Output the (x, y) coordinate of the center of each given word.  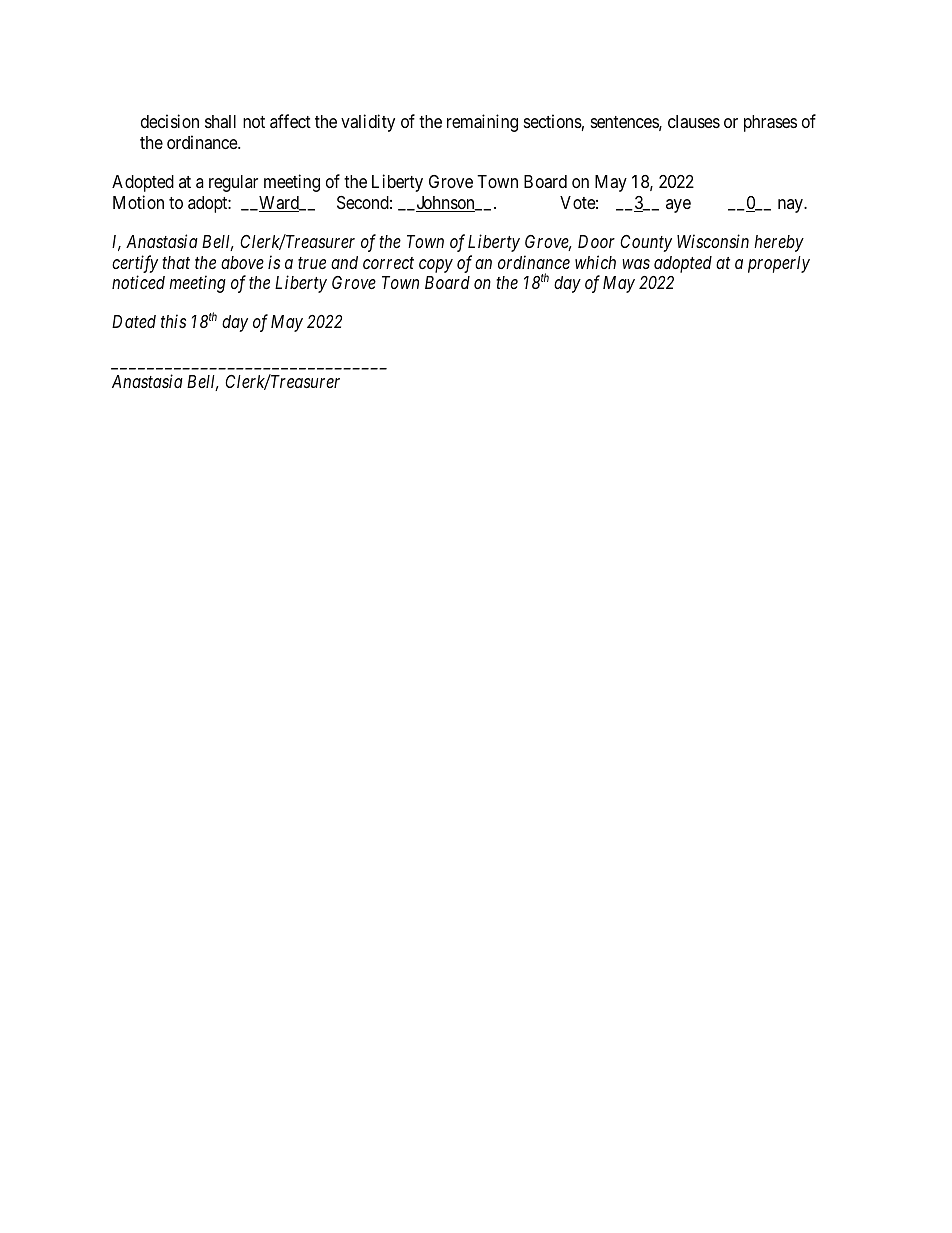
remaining (482, 123)
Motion (138, 202)
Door (596, 241)
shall (220, 121)
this (173, 321)
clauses (694, 121)
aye (678, 206)
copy (436, 266)
